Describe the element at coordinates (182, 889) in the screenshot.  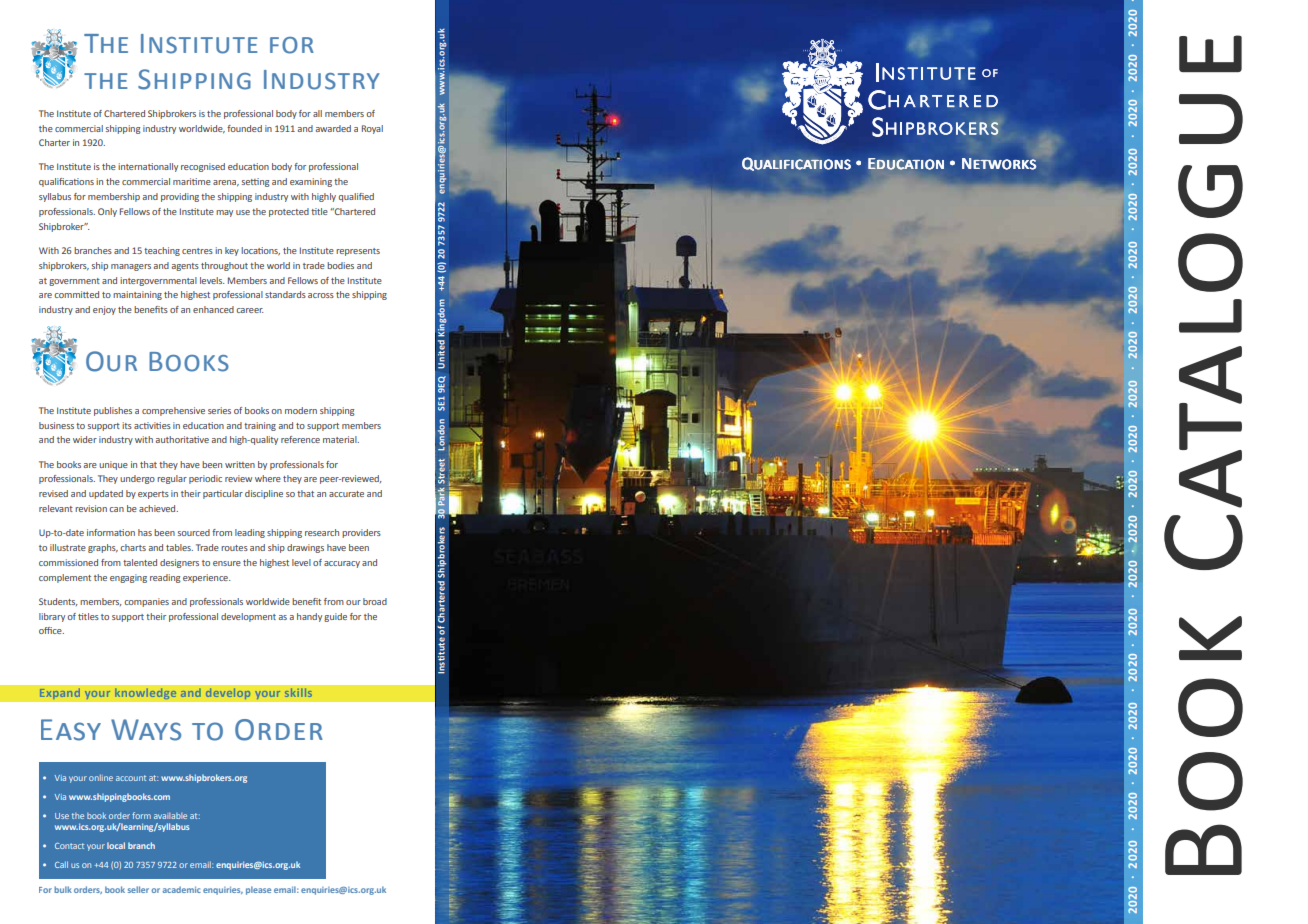
I see `academic` at that location.
